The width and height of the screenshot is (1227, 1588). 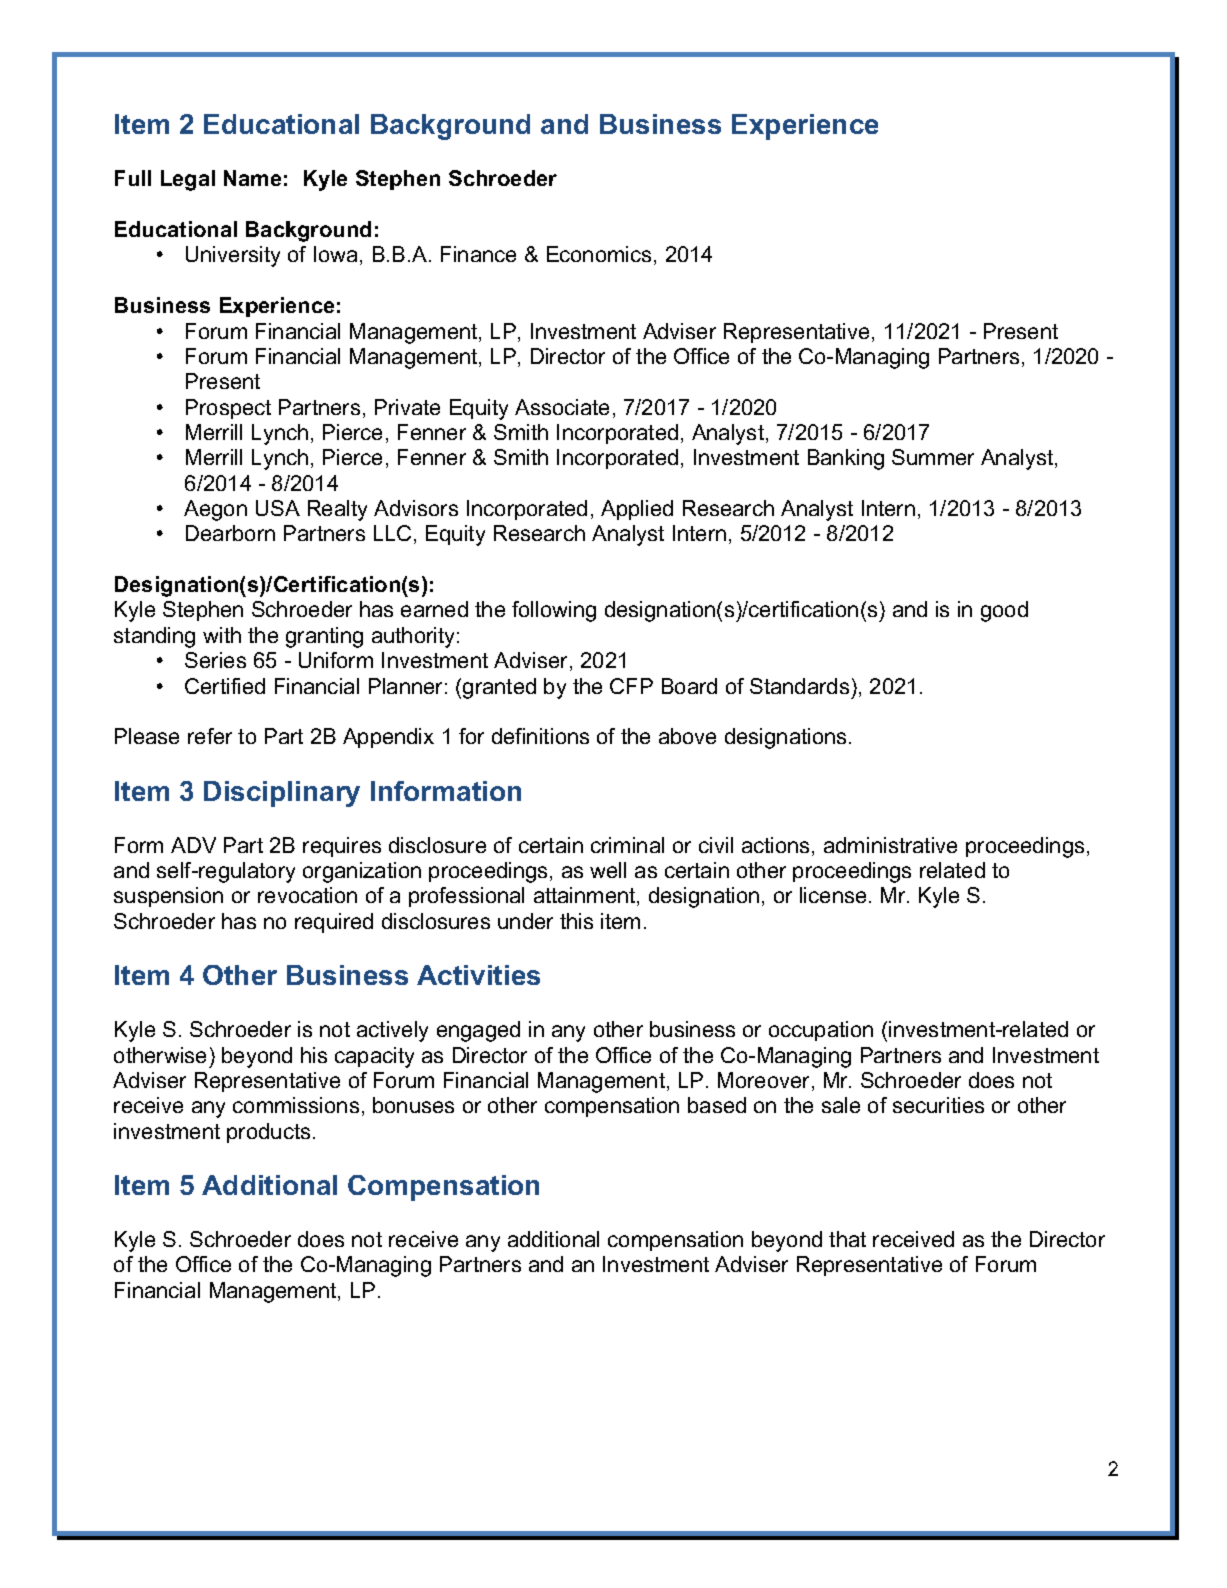 I want to click on Economics, so click(x=599, y=254).
